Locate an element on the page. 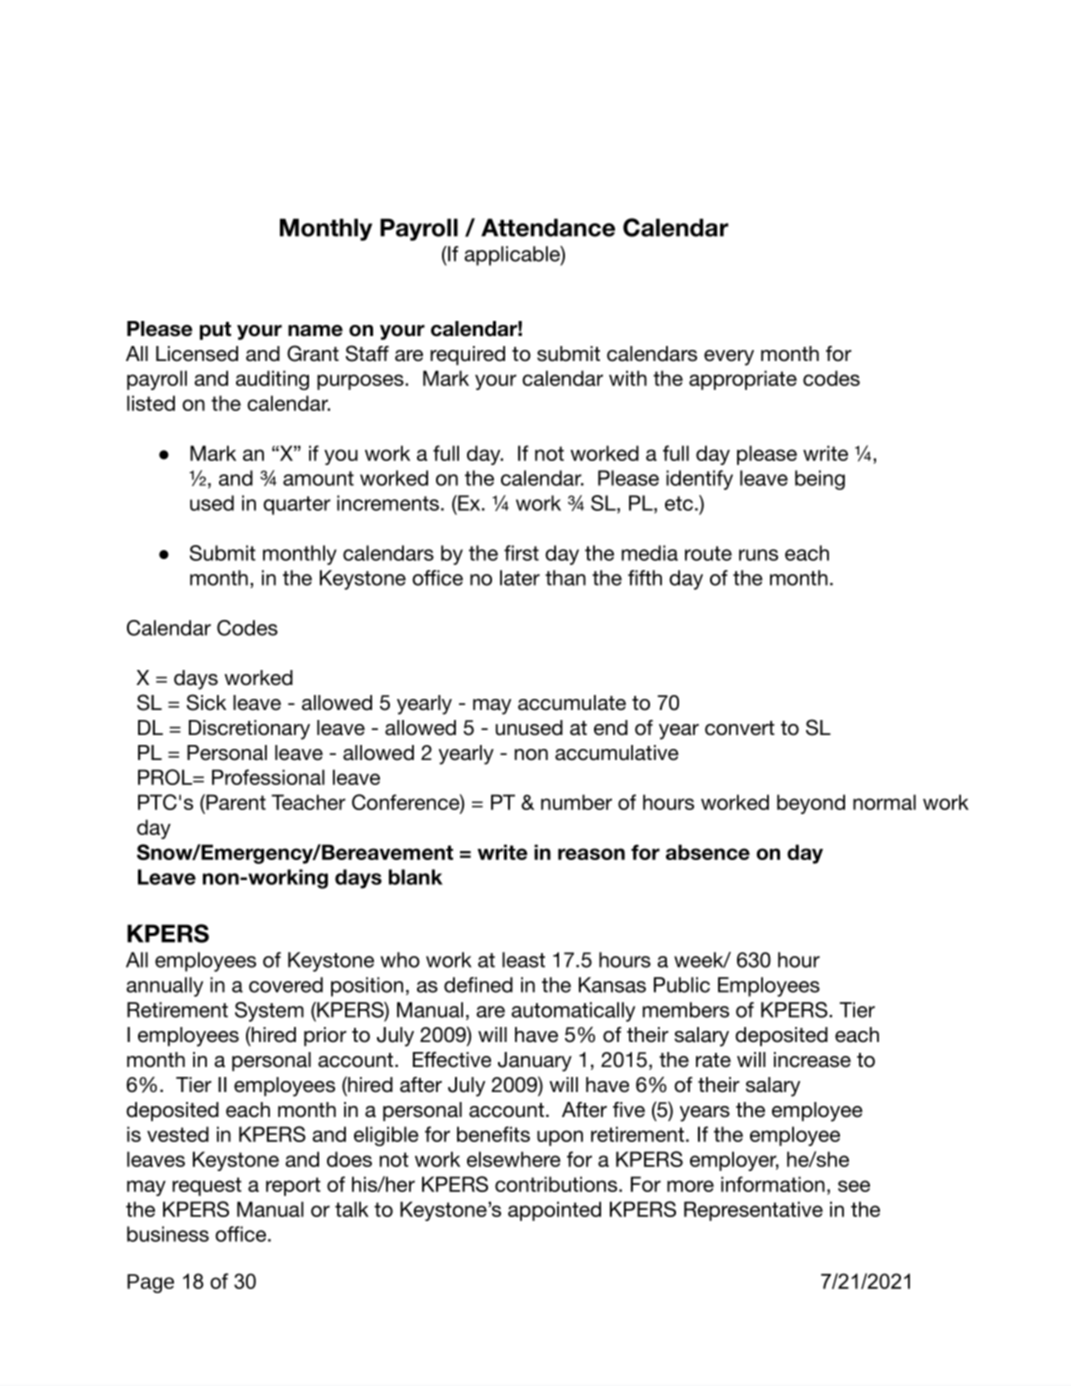  defined is located at coordinates (478, 985).
